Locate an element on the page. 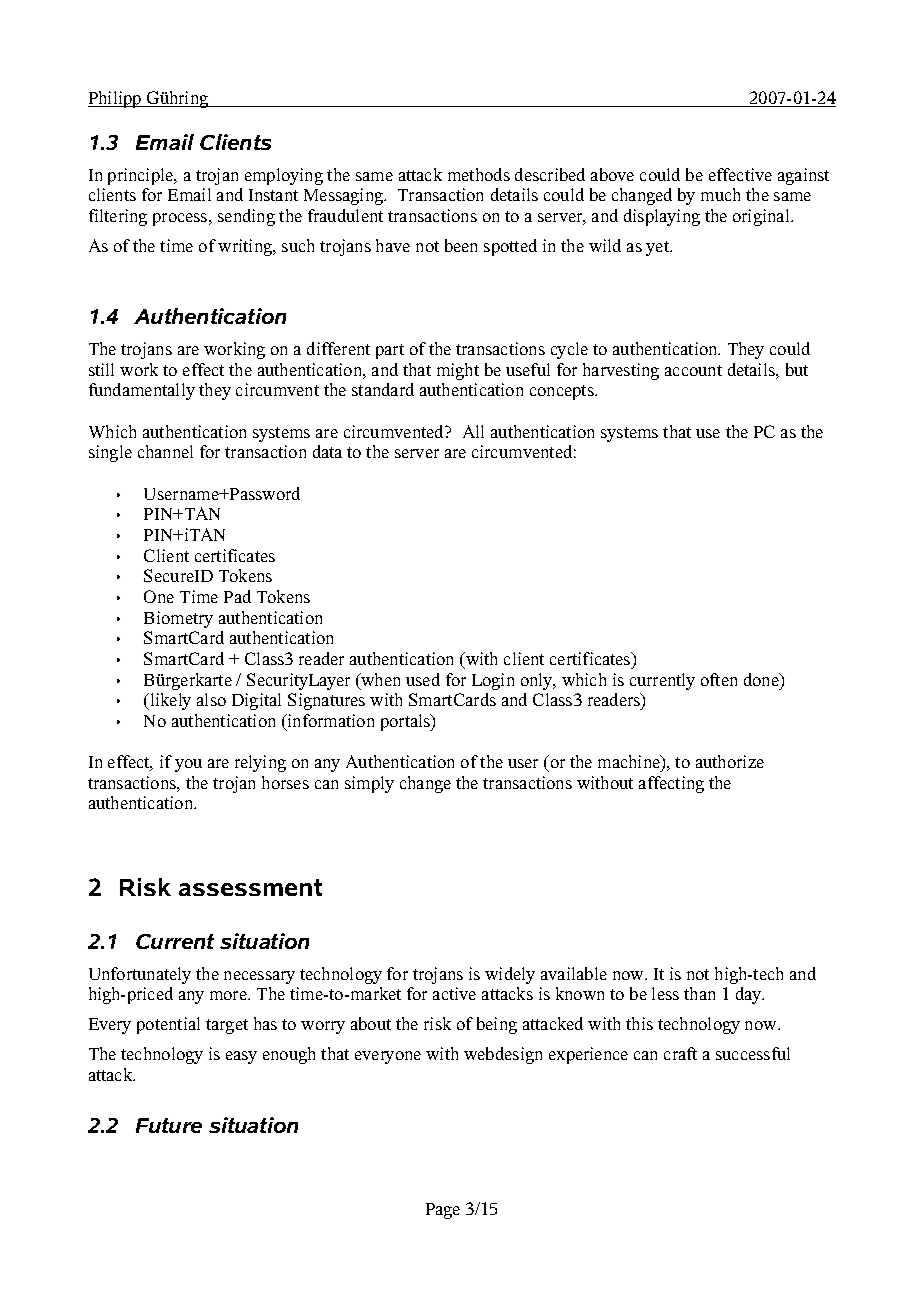 The image size is (924, 1308). methods is located at coordinates (479, 174).
